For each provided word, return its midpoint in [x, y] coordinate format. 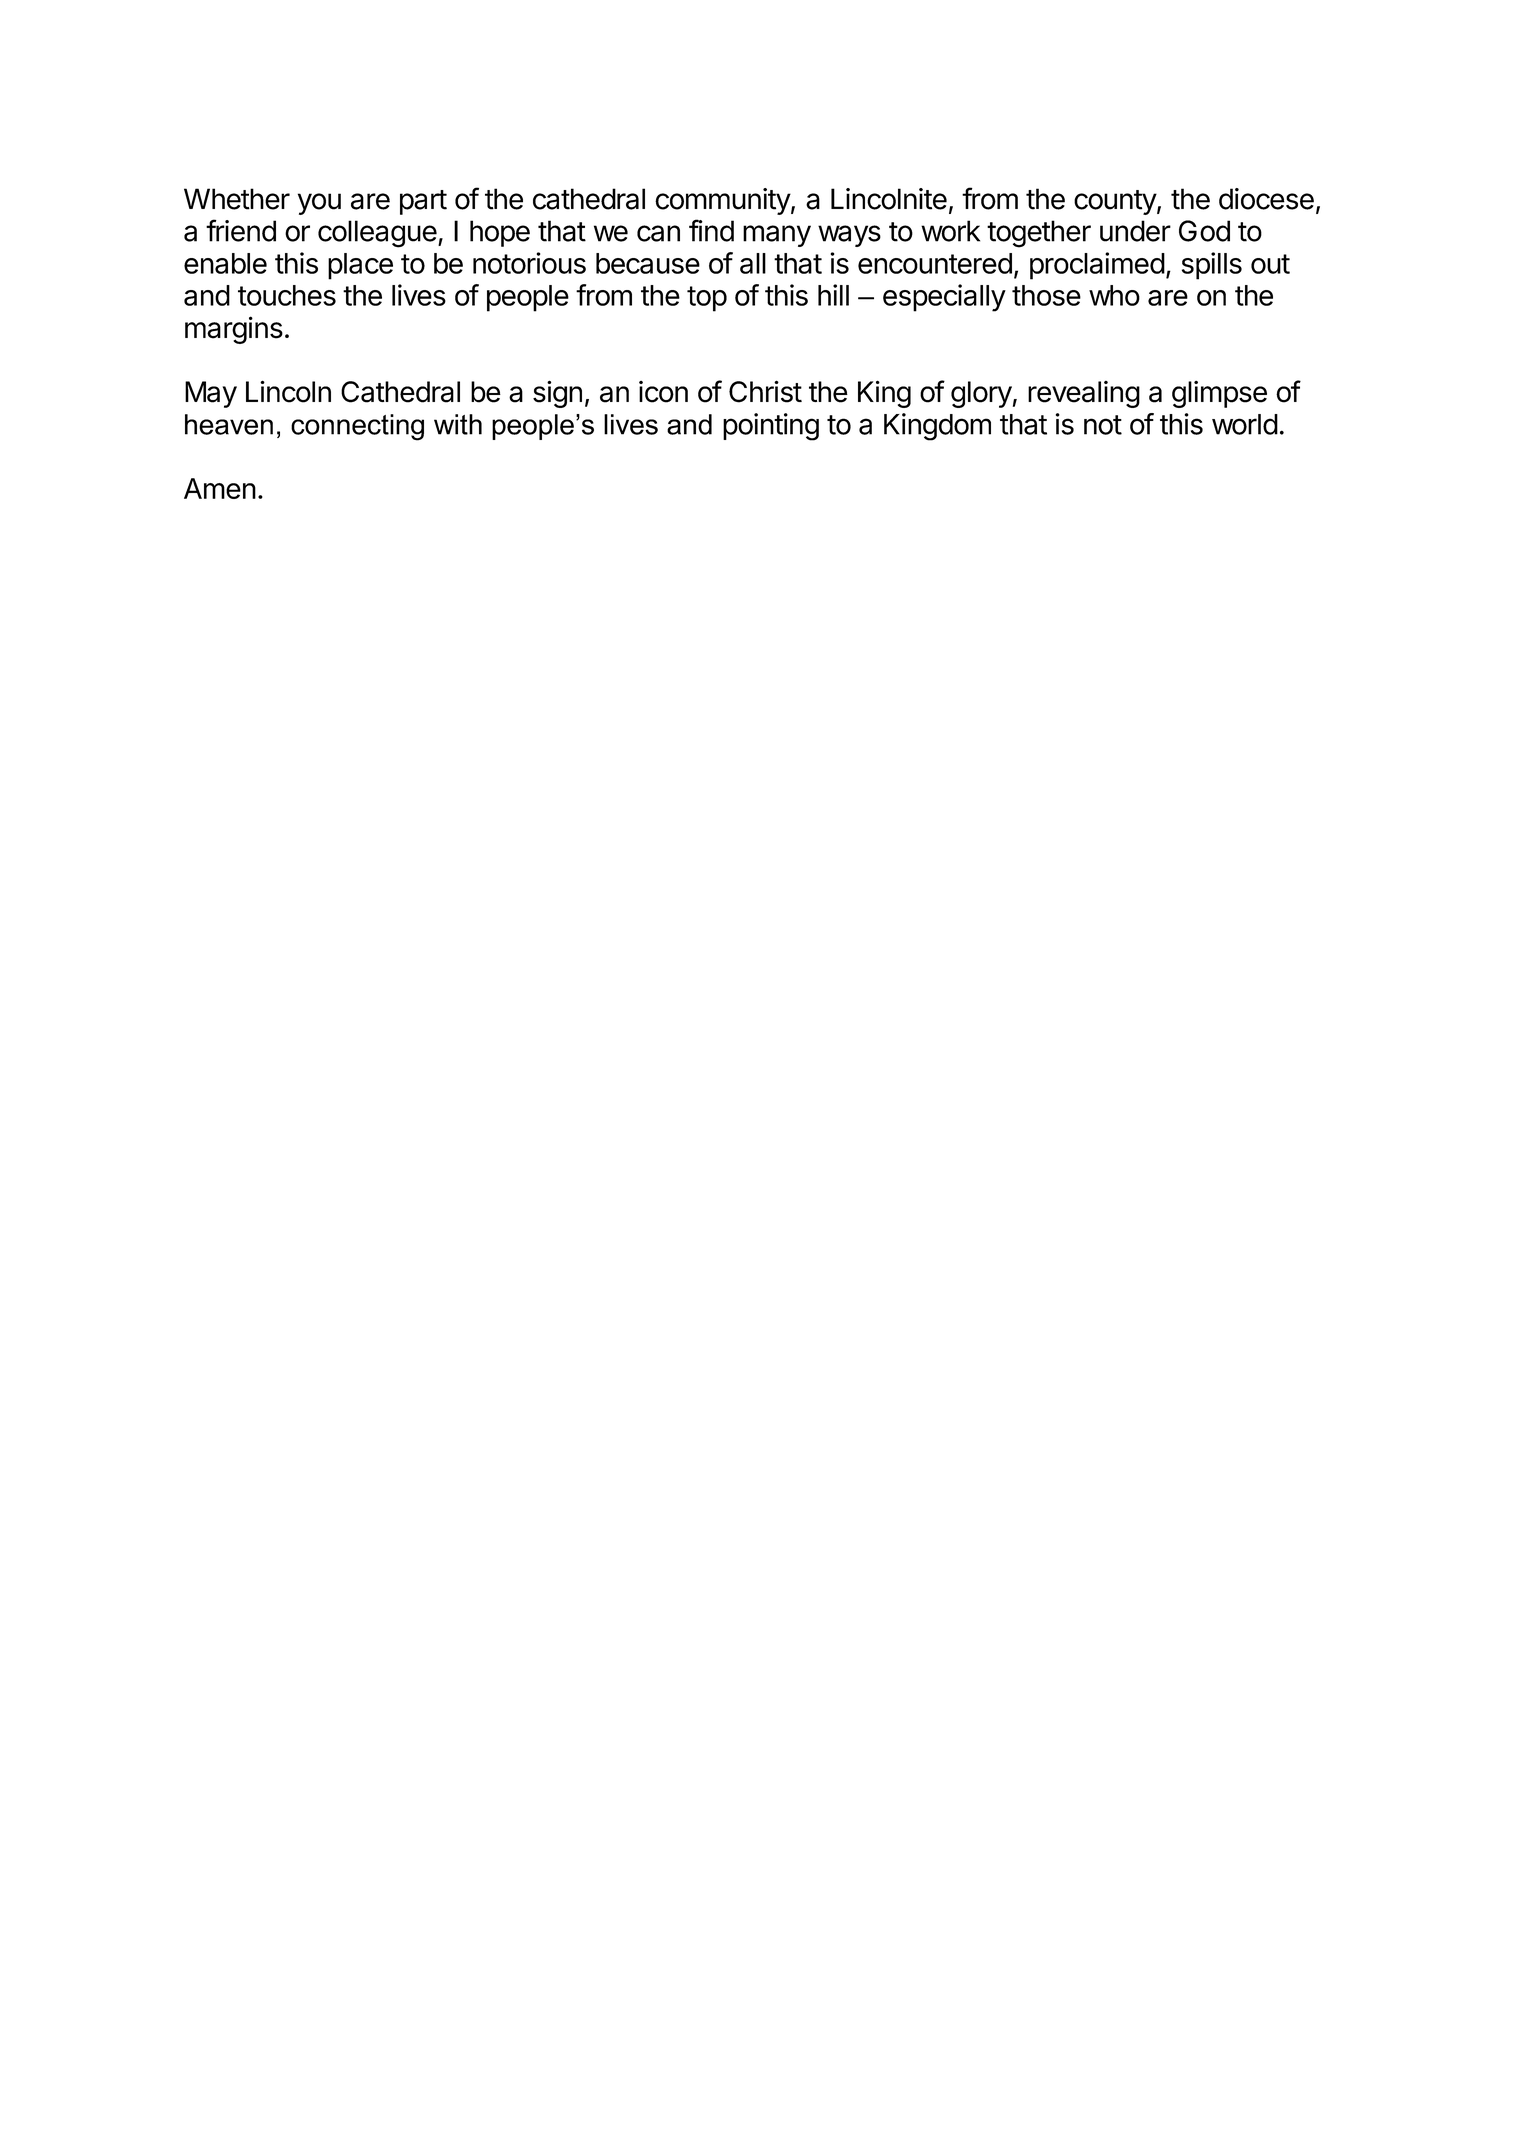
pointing [771, 427]
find [711, 230]
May [211, 394]
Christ [765, 391]
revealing [1084, 394]
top [707, 299]
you [319, 204]
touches [287, 295]
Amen [220, 488]
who [1114, 295]
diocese [1266, 199]
